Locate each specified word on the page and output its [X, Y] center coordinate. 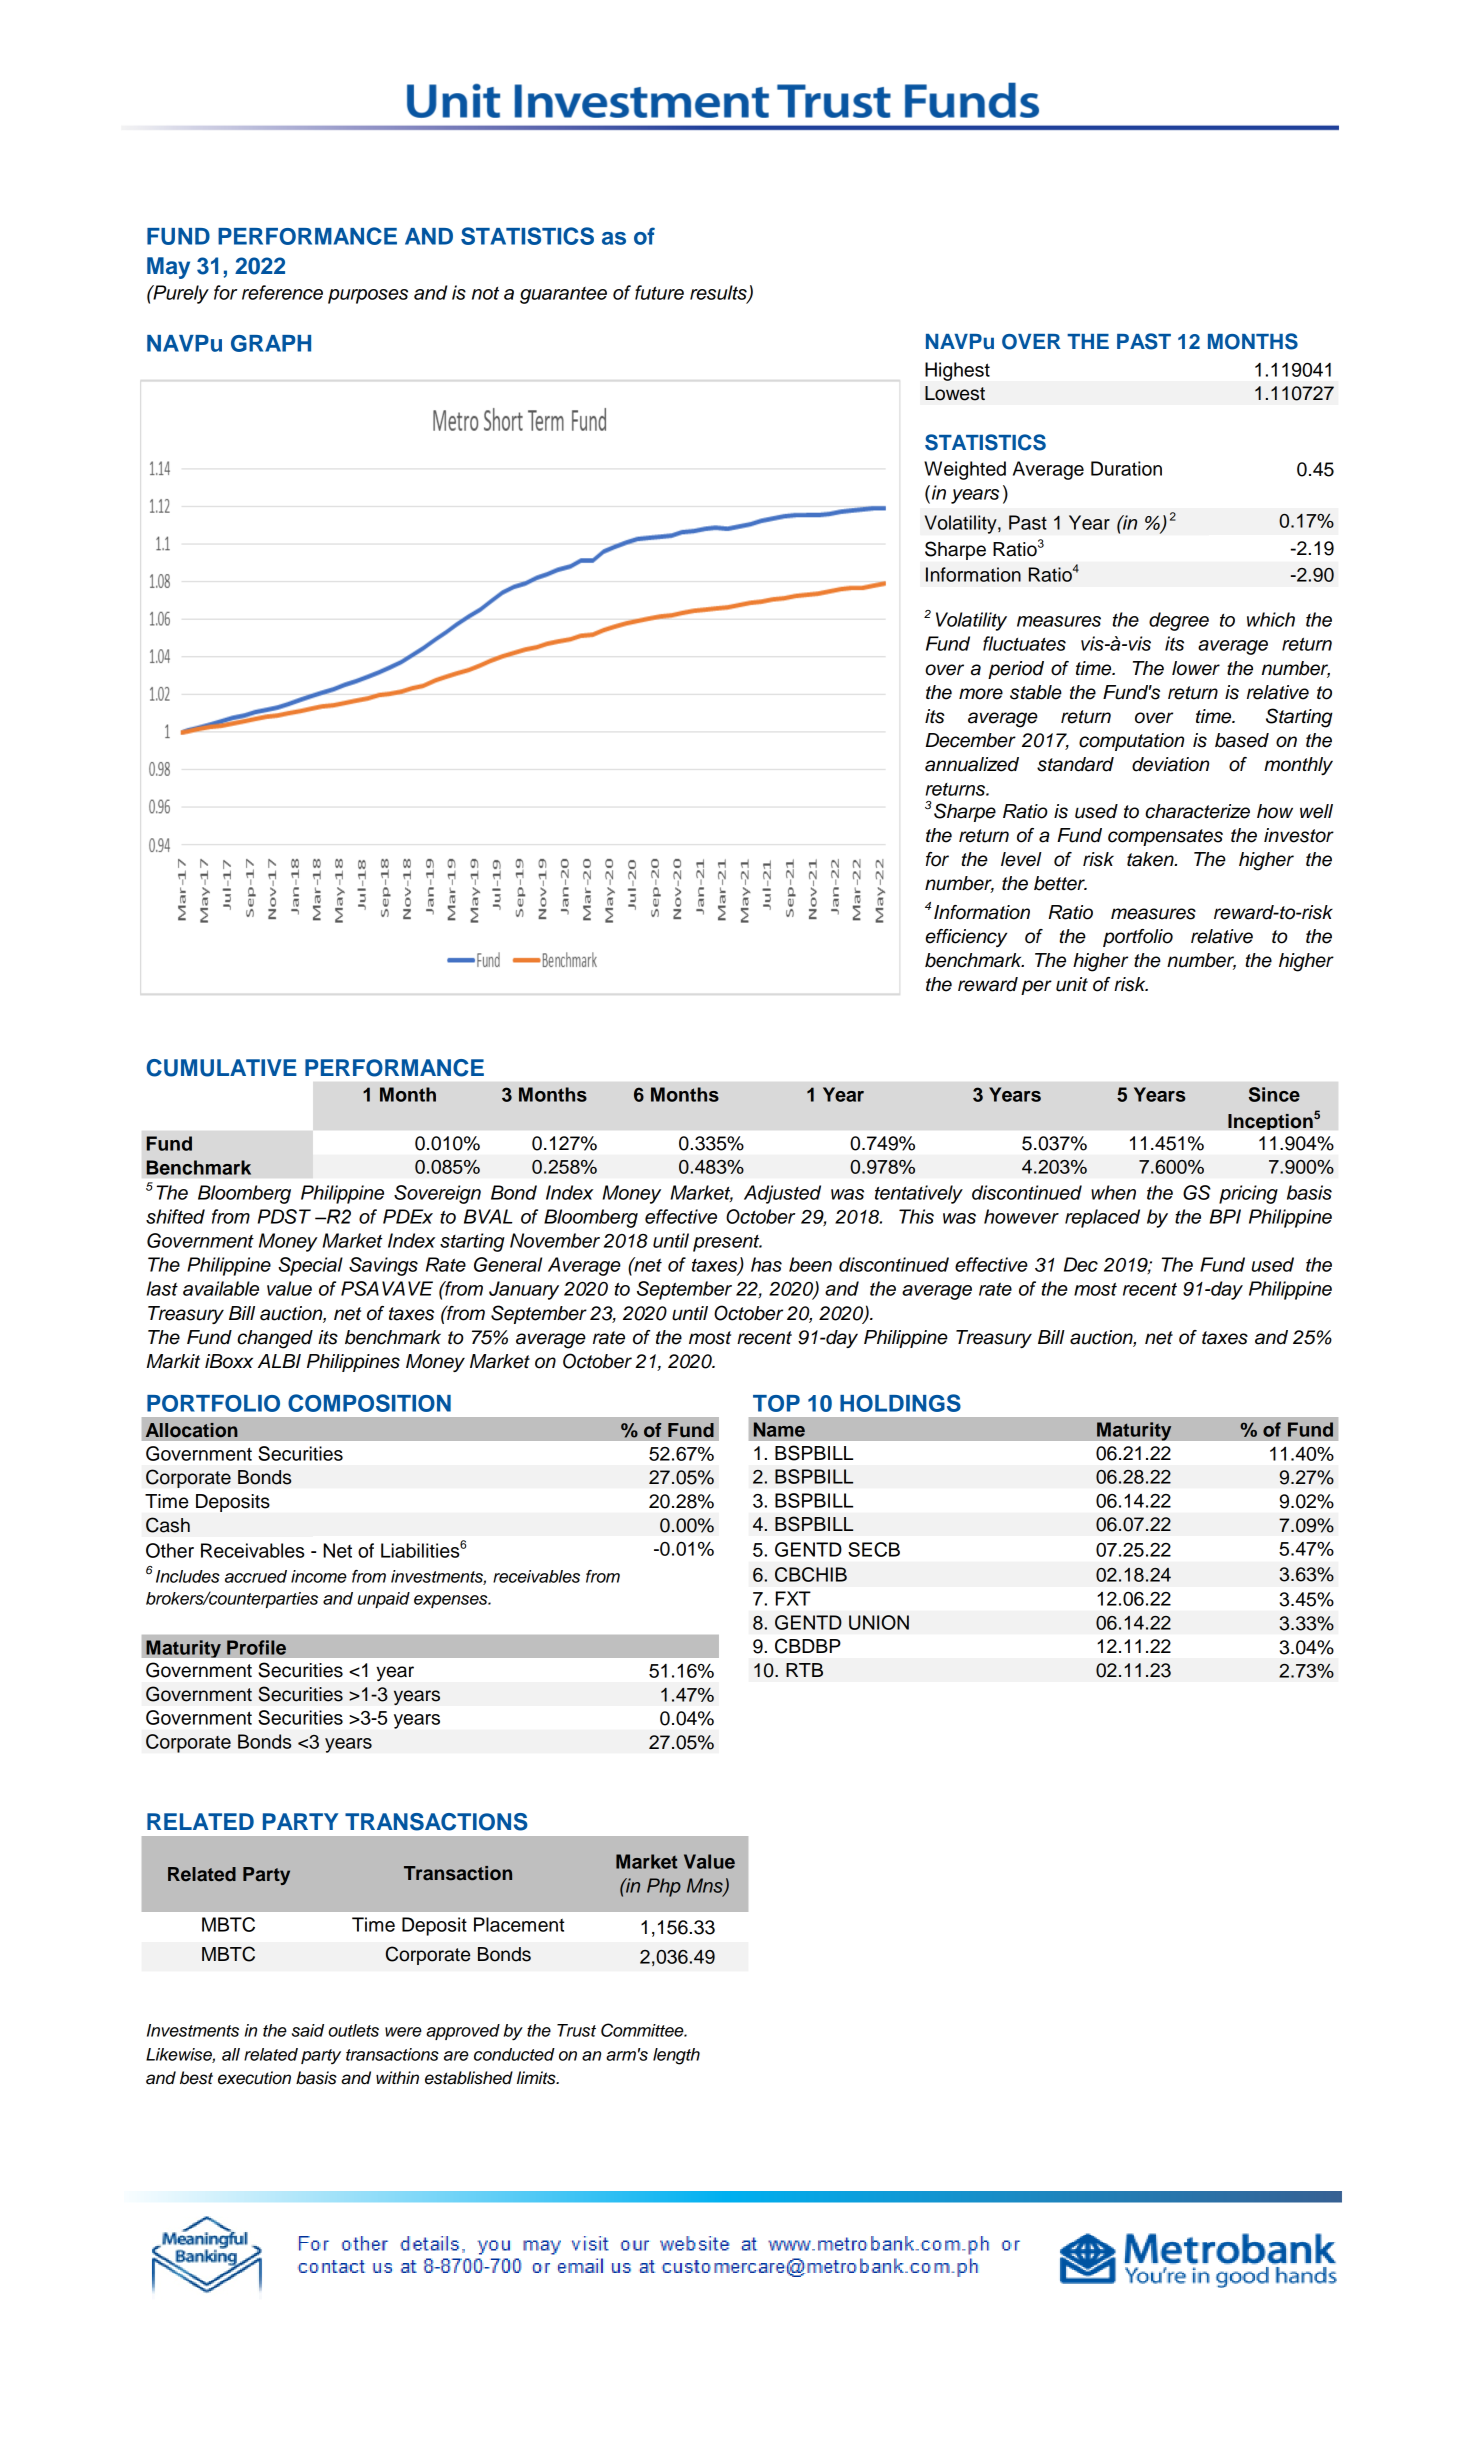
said [308, 2030]
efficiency [966, 938]
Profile [256, 1647]
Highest [957, 371]
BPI [1225, 1216]
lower [1196, 668]
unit [1072, 984]
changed [275, 1339]
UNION [879, 1622]
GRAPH [271, 343]
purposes [368, 296]
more [981, 694]
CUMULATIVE [222, 1068]
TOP [776, 1403]
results [719, 293]
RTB [804, 1670]
